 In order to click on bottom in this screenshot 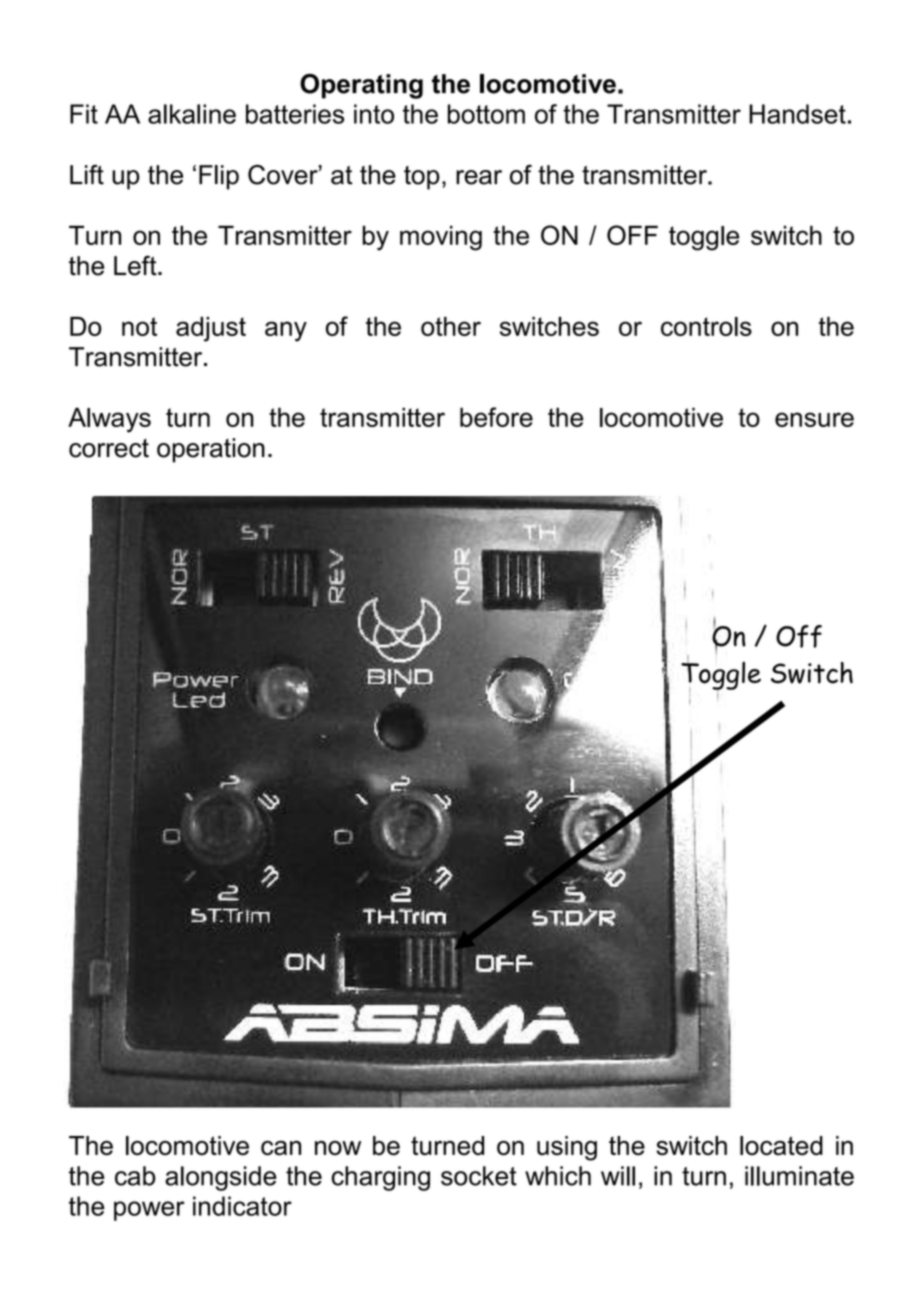, I will do `click(486, 114)`.
